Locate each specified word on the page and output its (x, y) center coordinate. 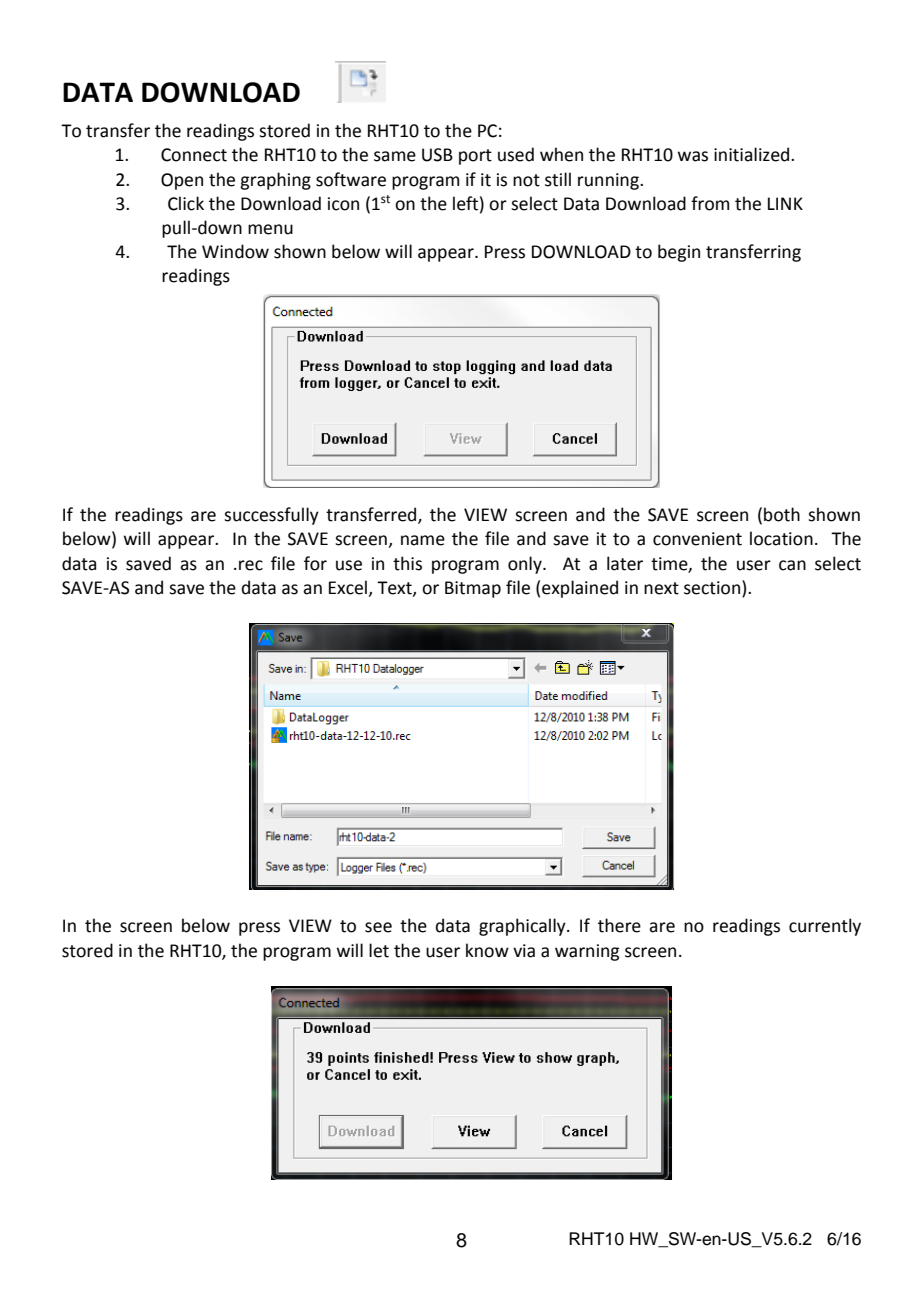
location (781, 538)
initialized (753, 154)
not (526, 180)
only (526, 565)
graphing (275, 181)
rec (251, 565)
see (378, 927)
